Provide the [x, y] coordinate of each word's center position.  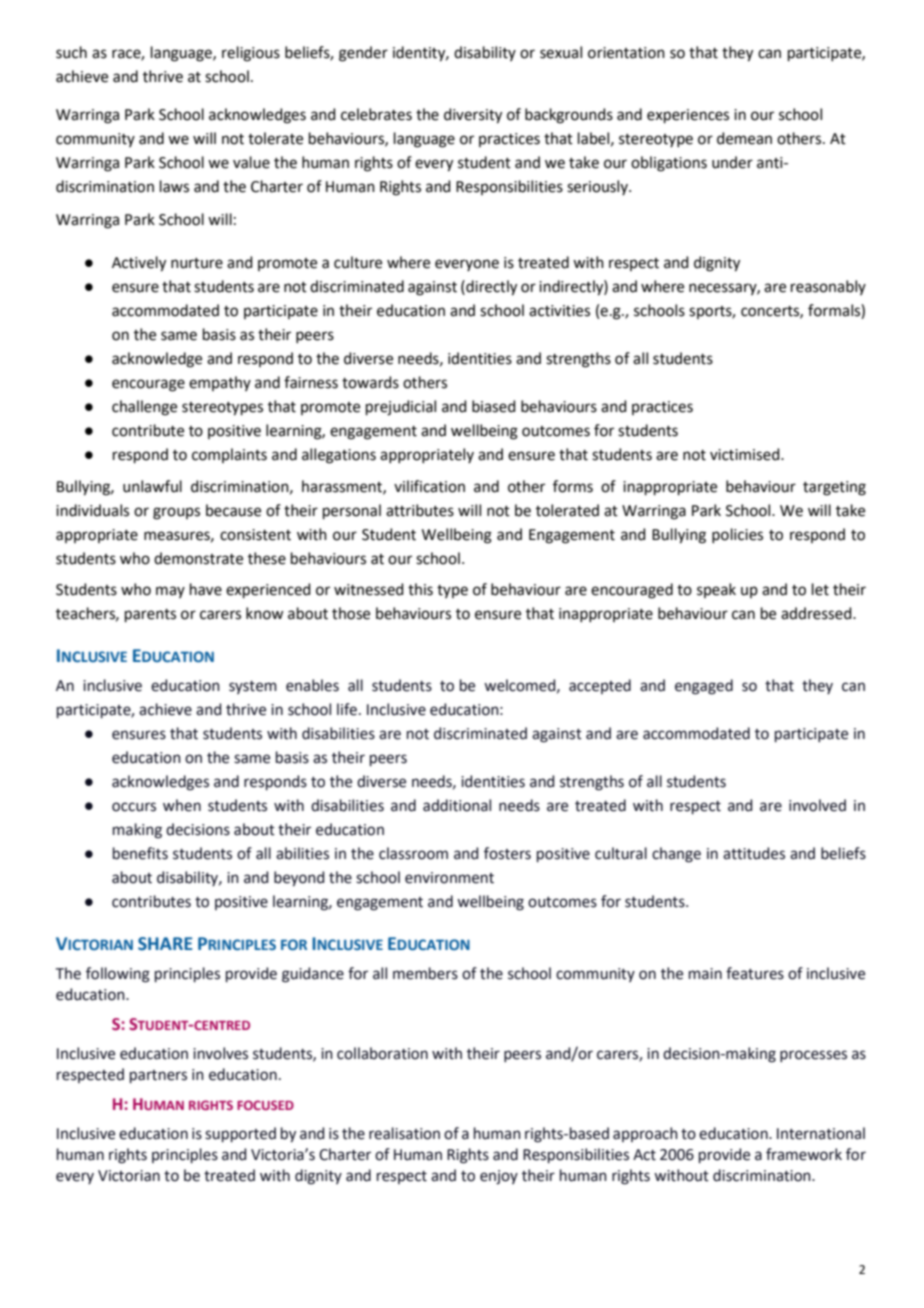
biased [494, 406]
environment [449, 878]
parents [150, 615]
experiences [688, 116]
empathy [220, 383]
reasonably [828, 287]
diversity [473, 116]
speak [716, 590]
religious [251, 54]
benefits [140, 853]
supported [240, 1134]
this [420, 589]
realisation [404, 1133]
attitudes [754, 853]
